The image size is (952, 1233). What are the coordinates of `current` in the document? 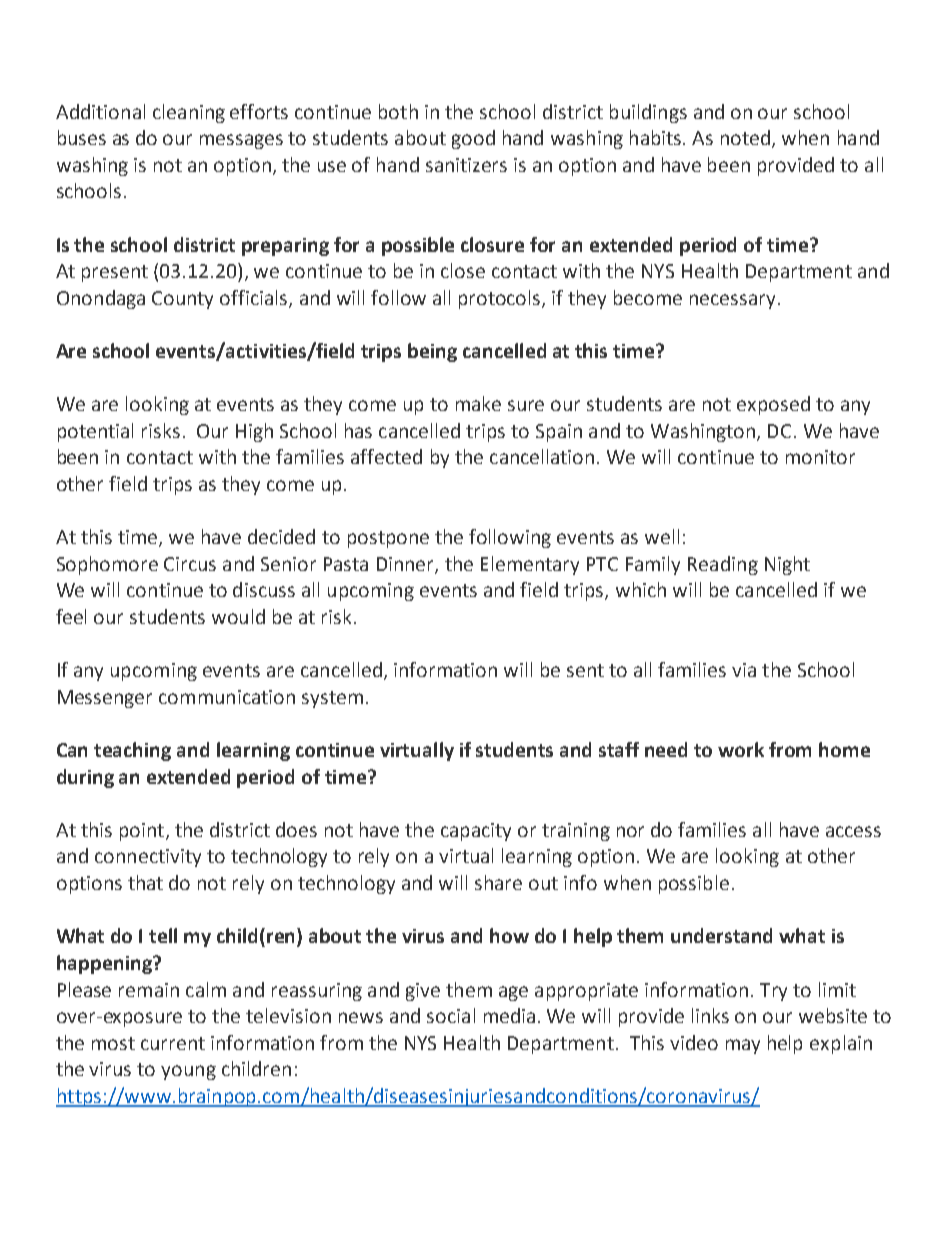 It's located at (173, 1043).
